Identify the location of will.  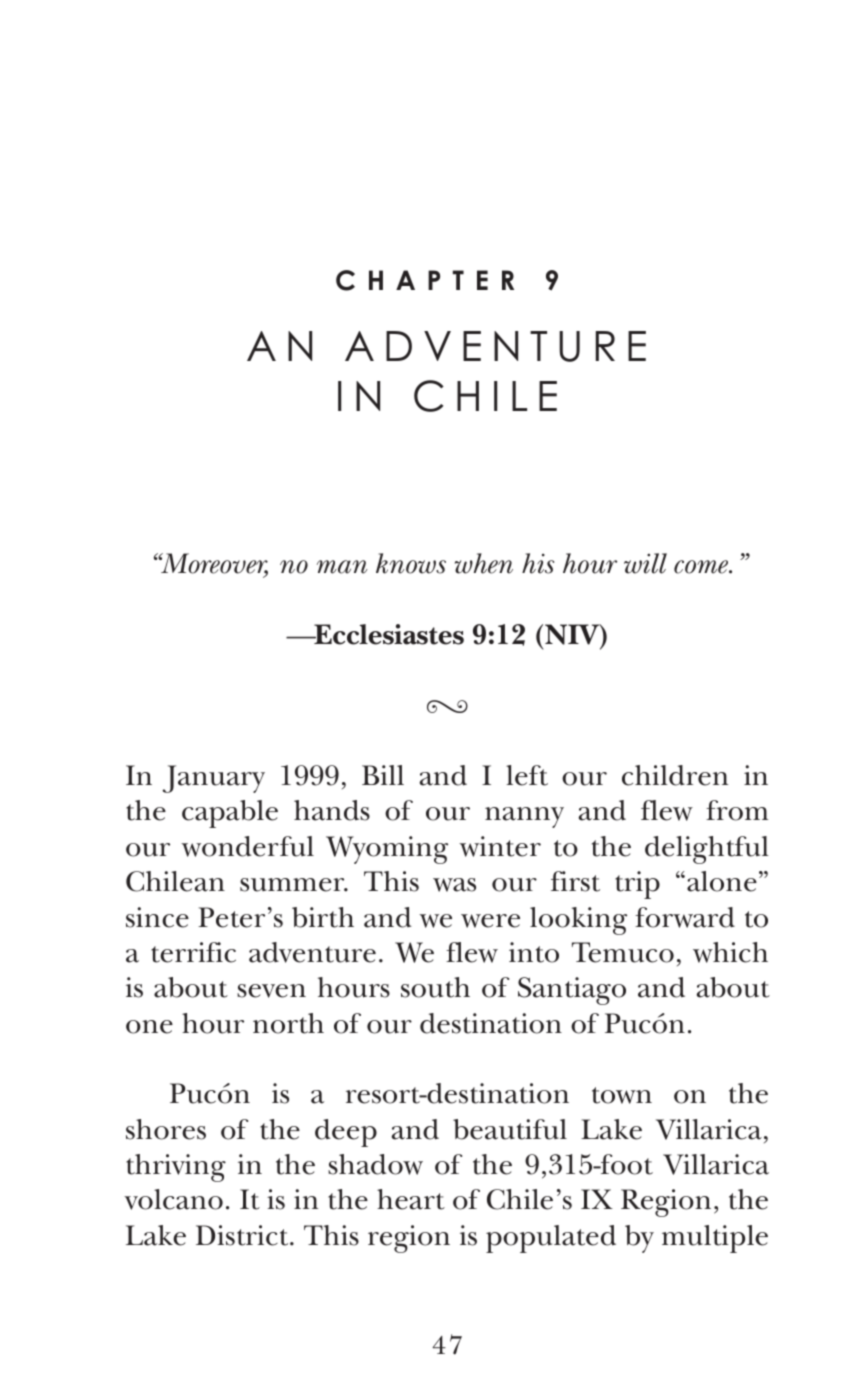
(645, 563).
